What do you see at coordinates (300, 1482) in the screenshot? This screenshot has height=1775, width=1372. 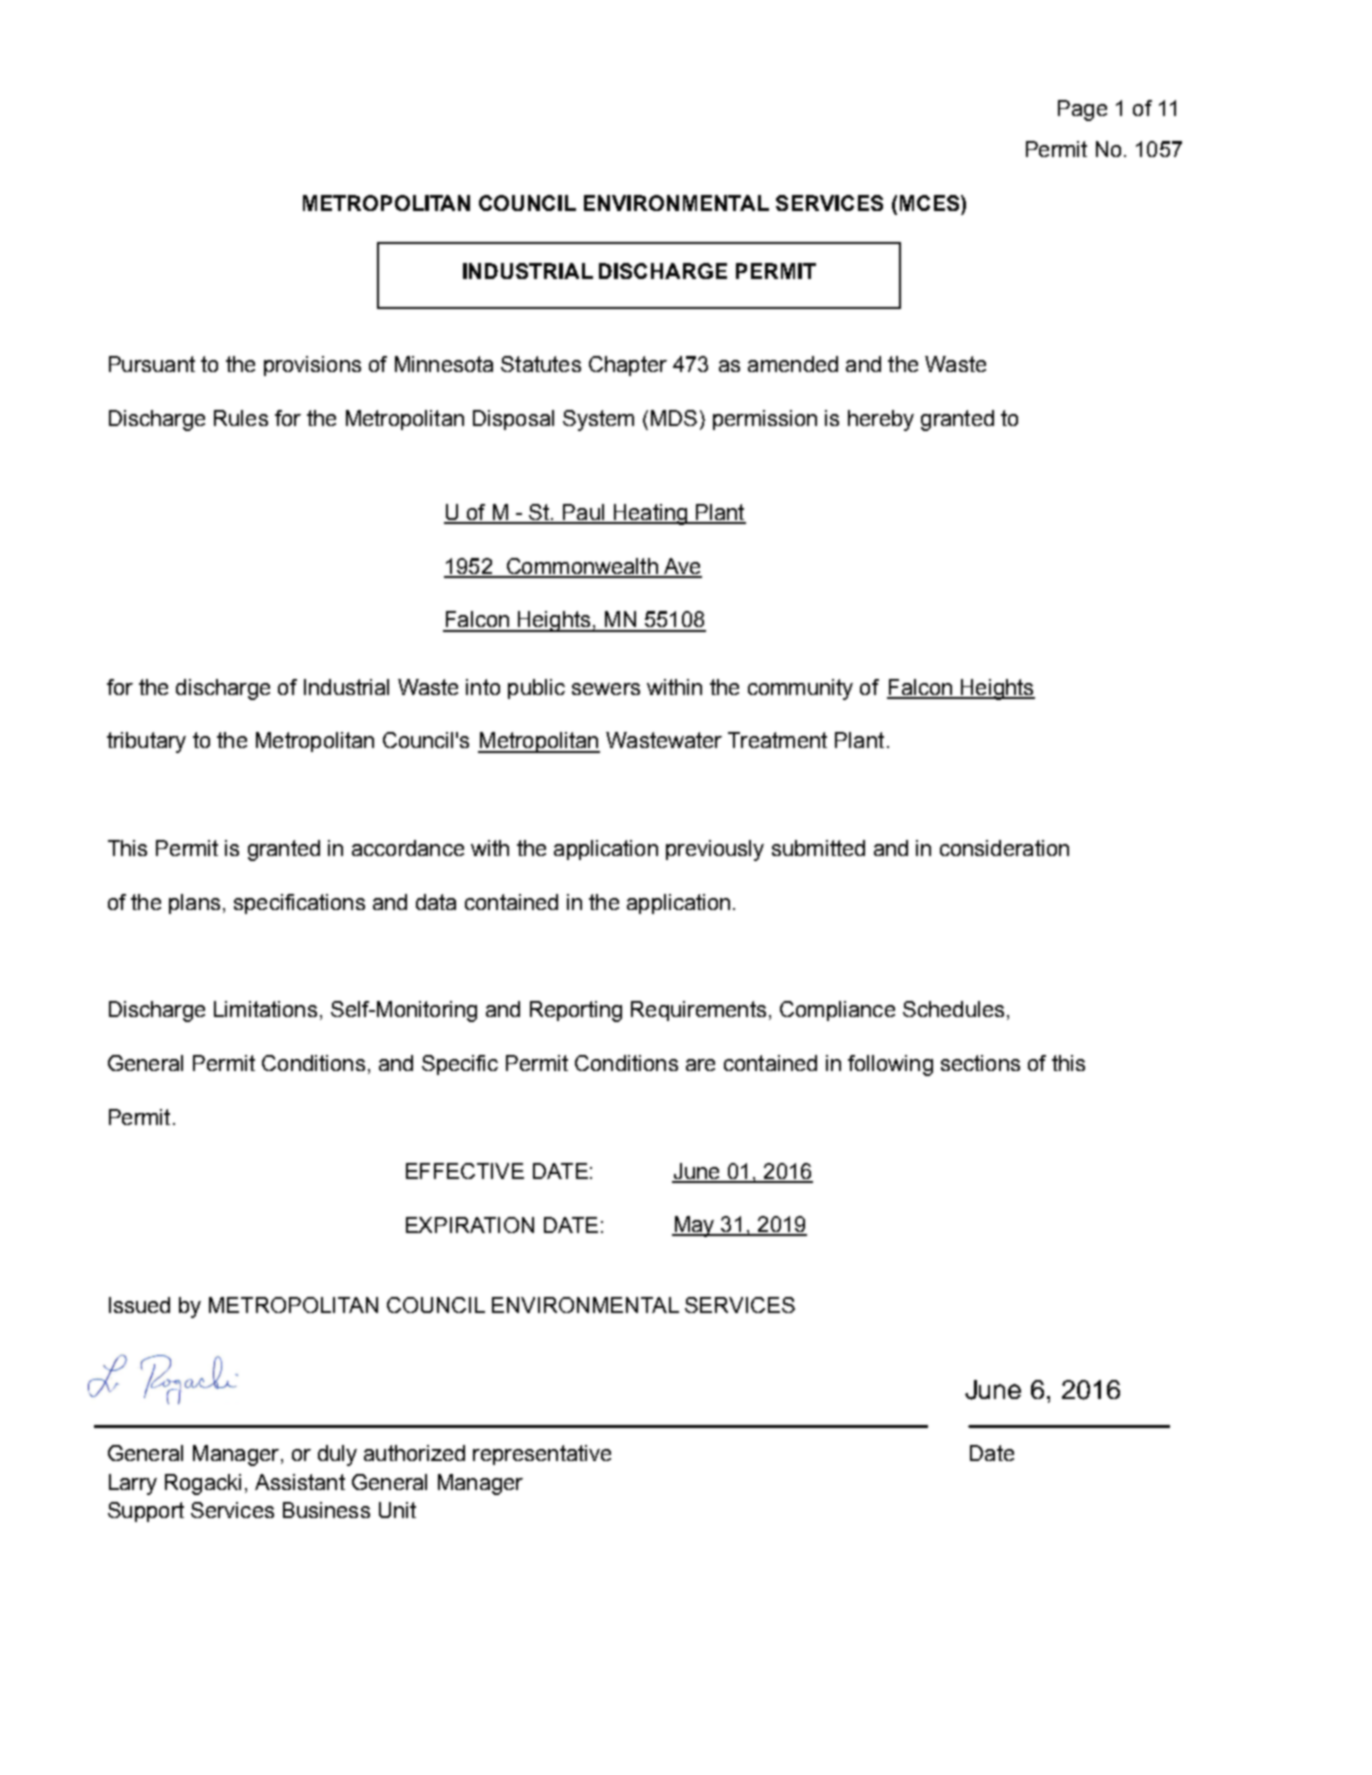 I see `Assistant` at bounding box center [300, 1482].
